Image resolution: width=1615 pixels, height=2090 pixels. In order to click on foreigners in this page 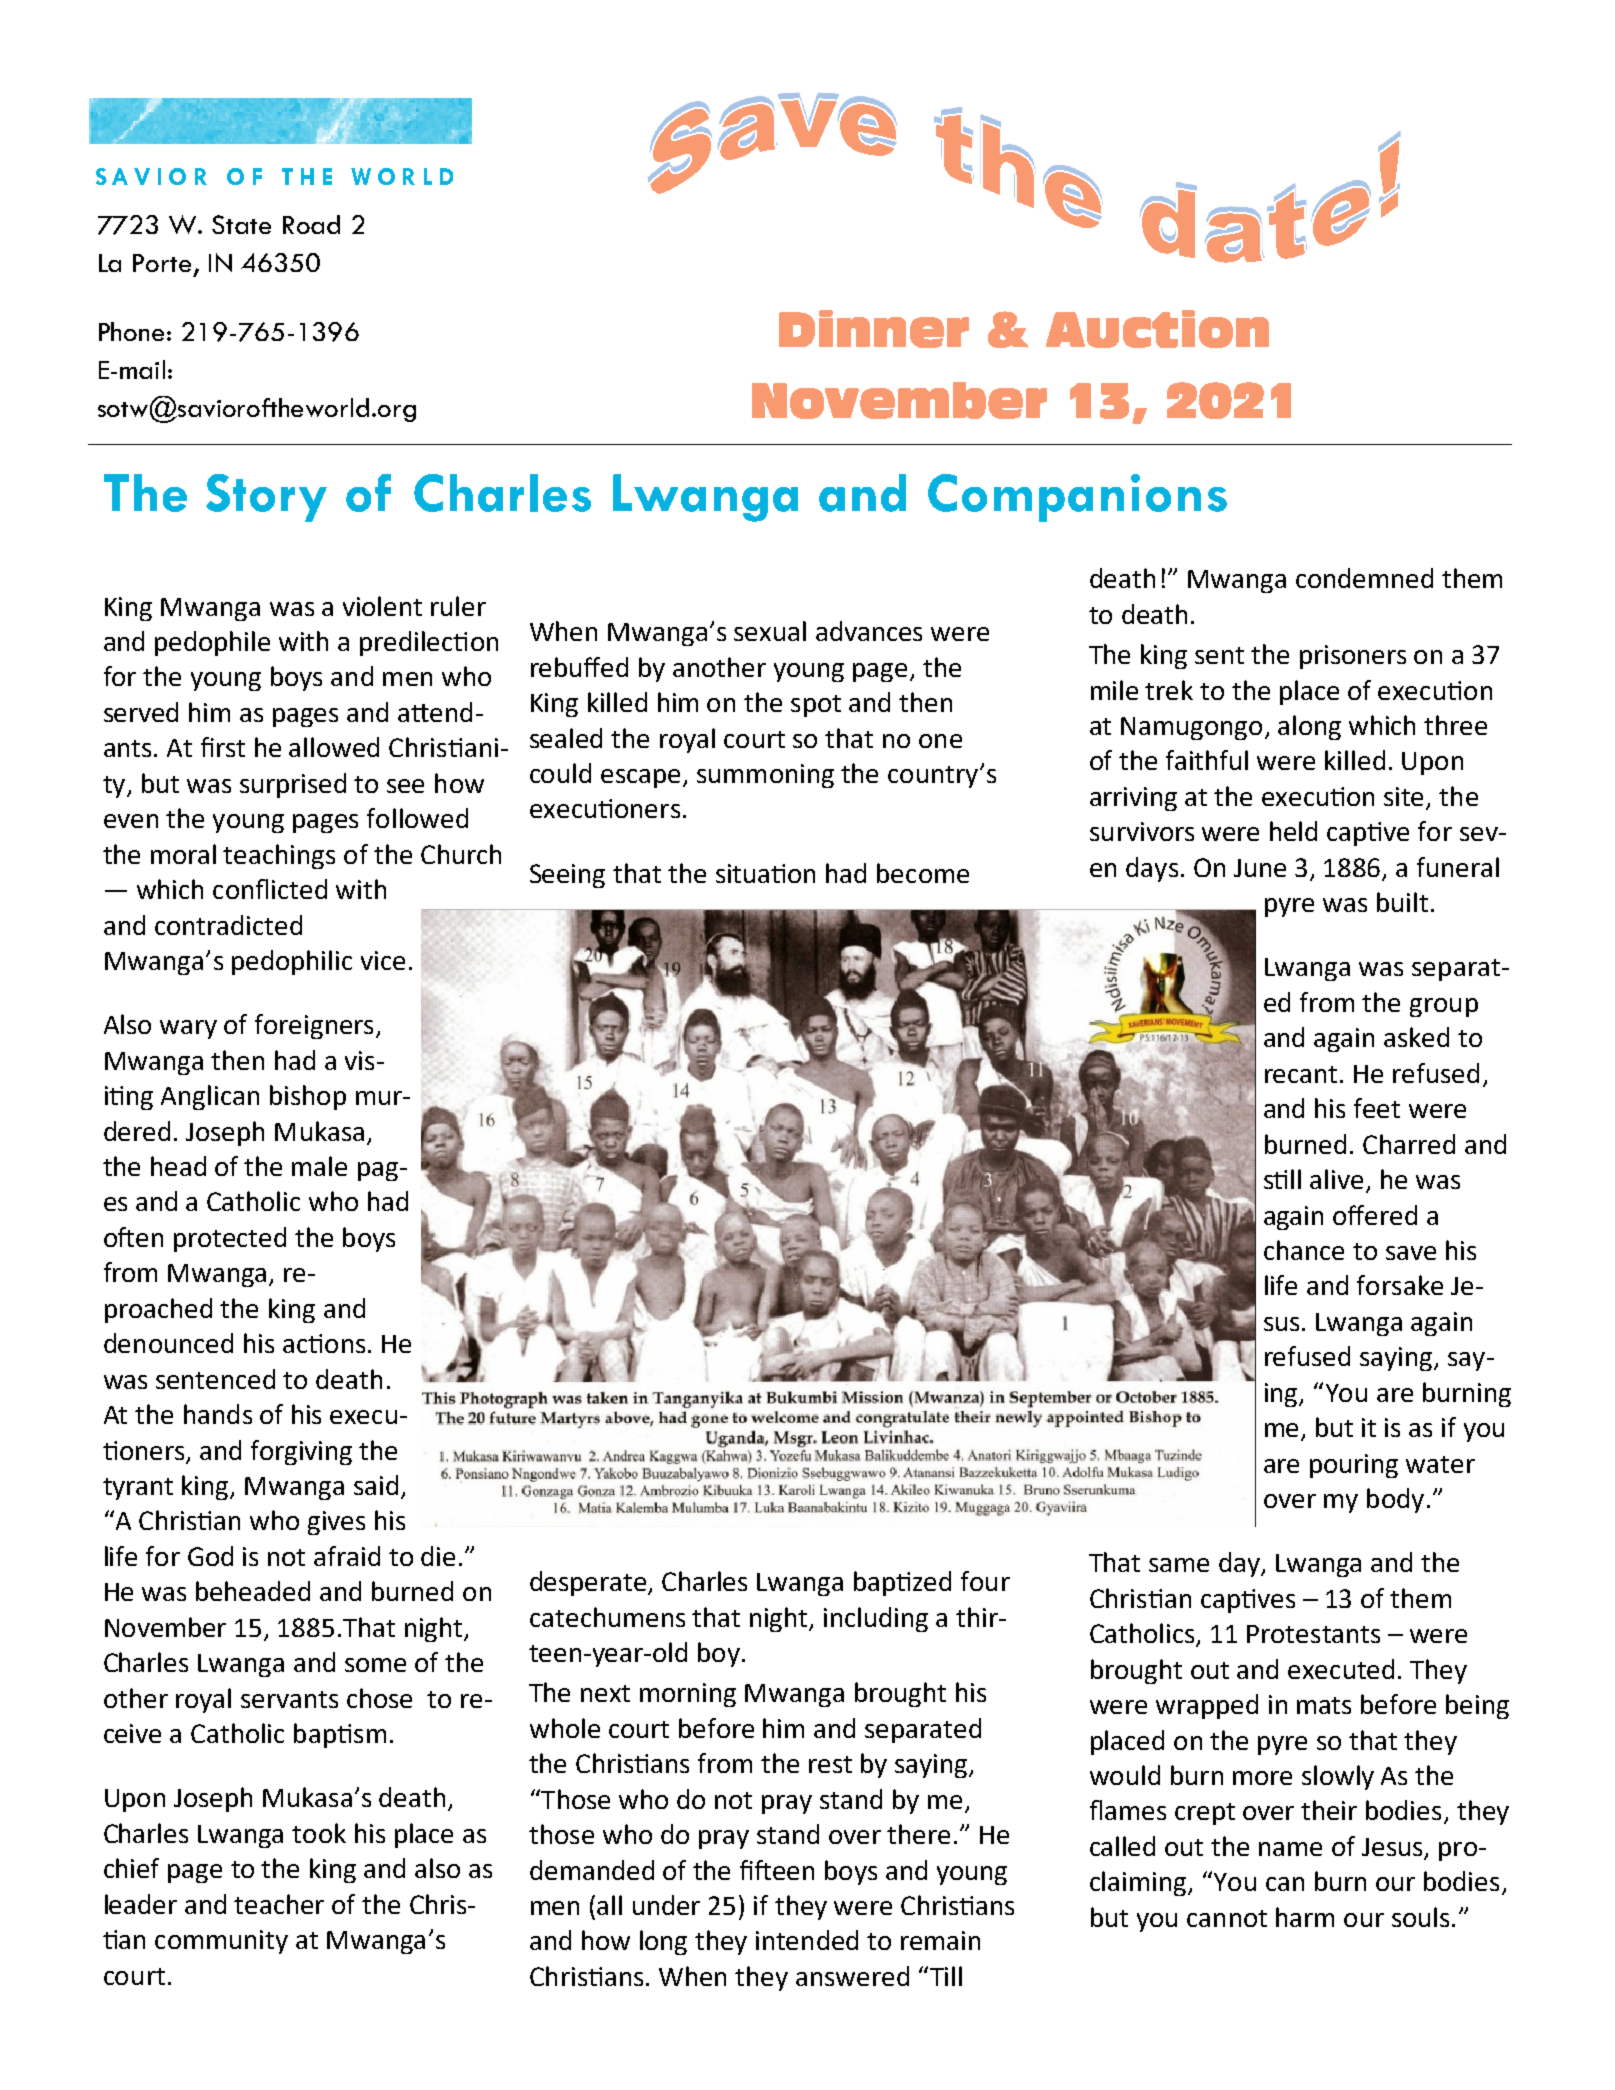, I will do `click(314, 1026)`.
